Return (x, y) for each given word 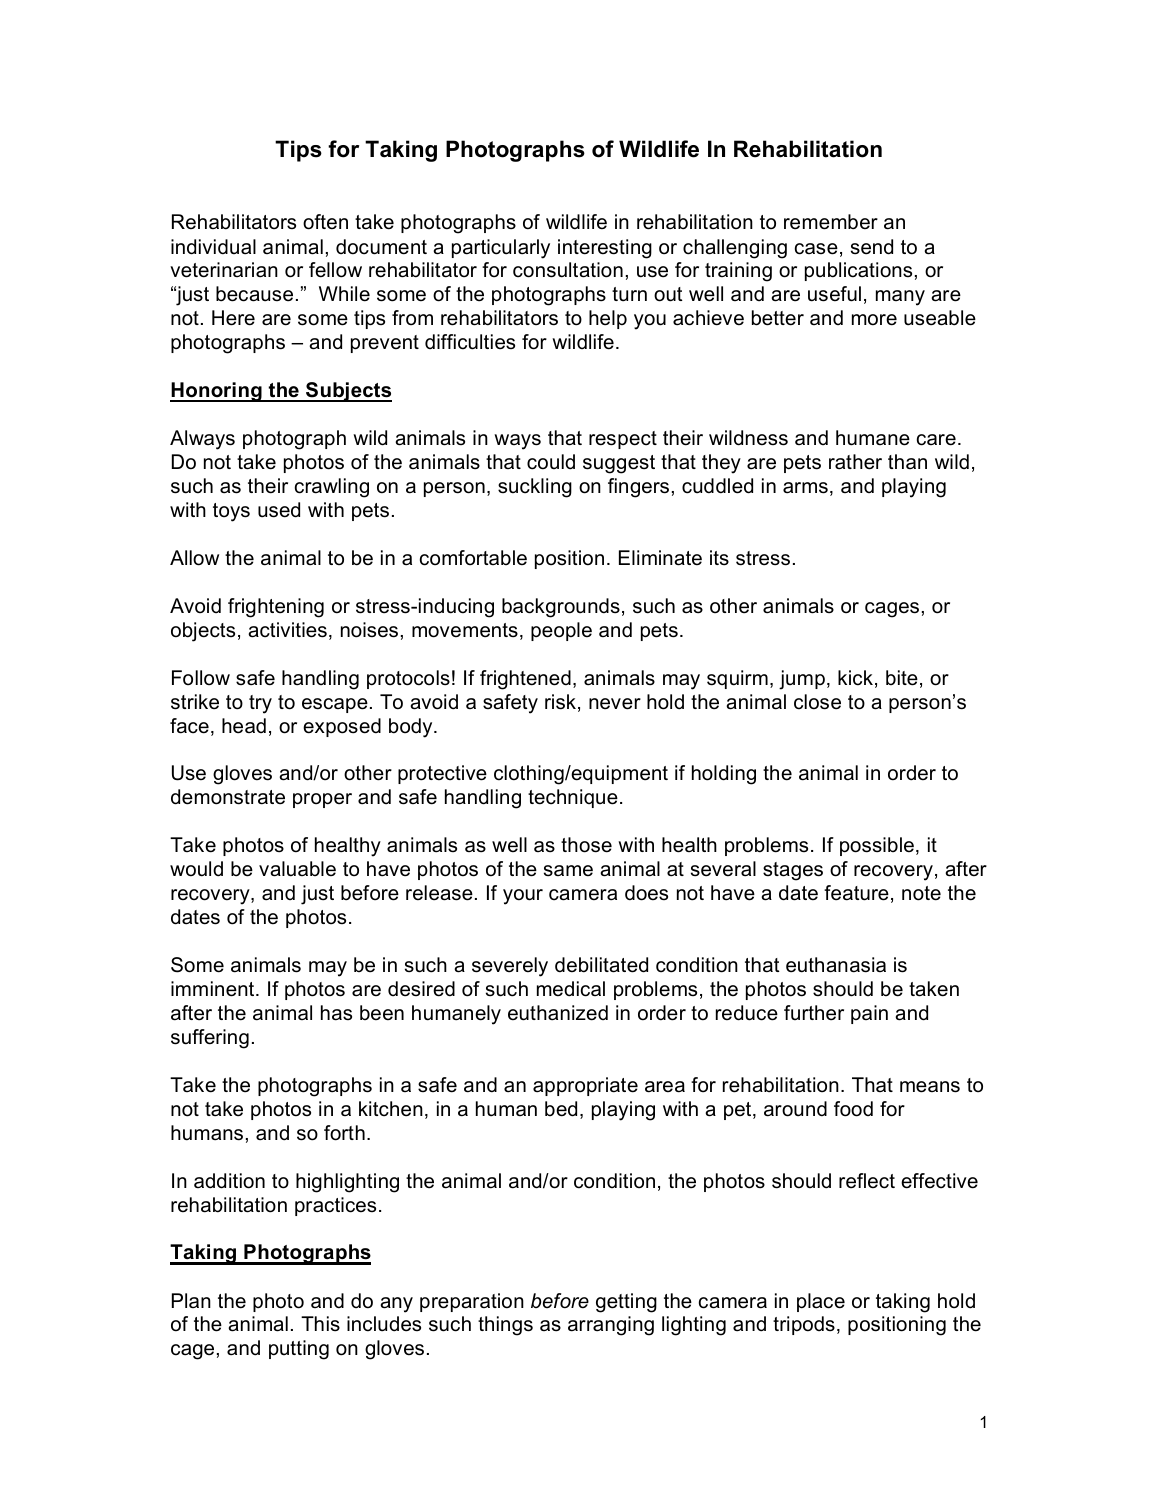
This (320, 1324)
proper (322, 800)
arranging (611, 1326)
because (254, 294)
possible (877, 846)
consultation (568, 270)
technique (573, 798)
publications (858, 271)
